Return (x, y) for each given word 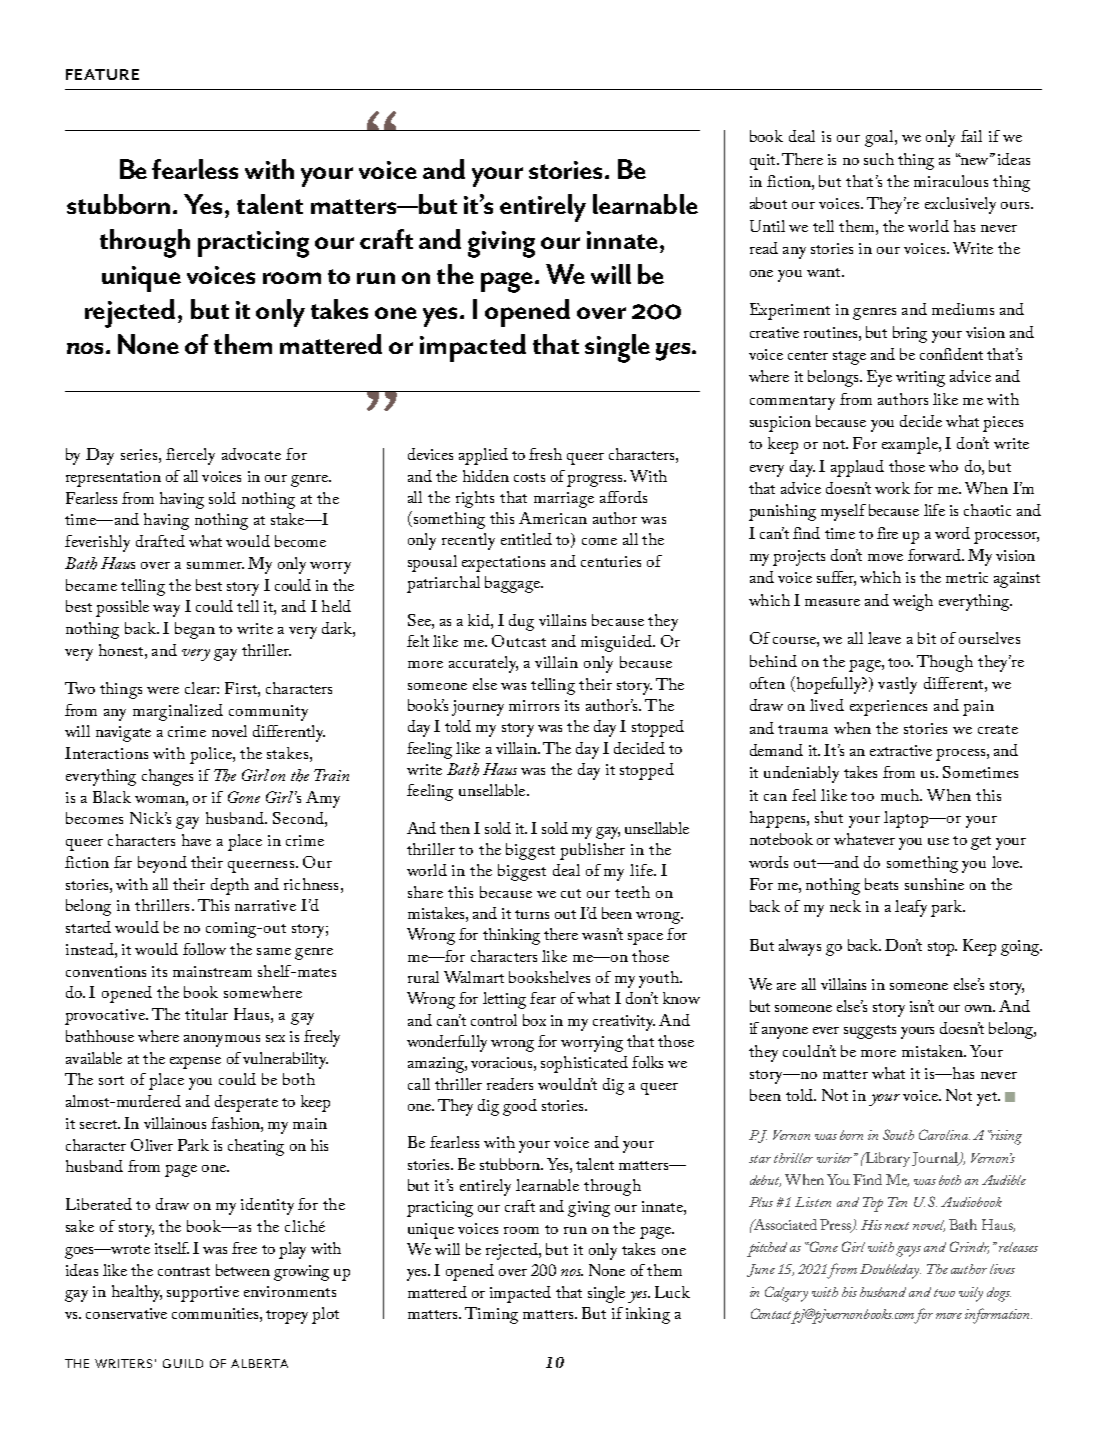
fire (887, 533)
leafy (911, 908)
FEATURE (102, 74)
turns (532, 914)
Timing (491, 1315)
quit (764, 162)
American (553, 518)
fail (971, 136)
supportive (203, 1294)
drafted (160, 541)
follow (204, 949)
